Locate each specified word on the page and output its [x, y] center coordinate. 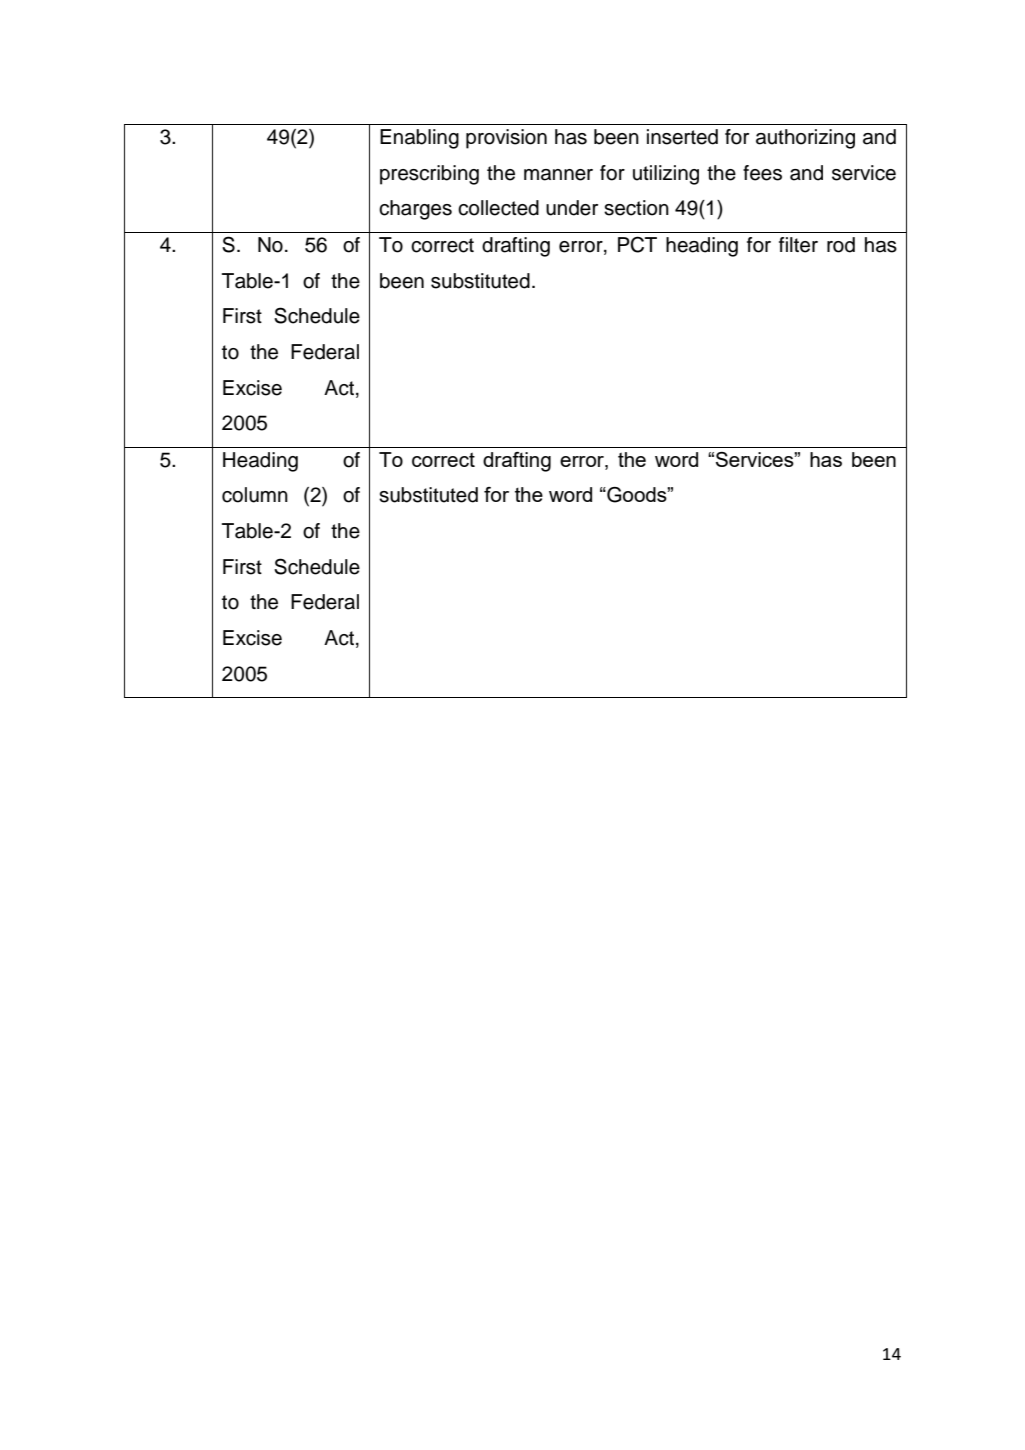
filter [798, 245]
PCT [637, 244]
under [572, 208]
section [636, 208]
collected [498, 208]
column [255, 495]
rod [841, 245]
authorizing [805, 139]
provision [506, 139]
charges [415, 210]
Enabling [419, 139]
